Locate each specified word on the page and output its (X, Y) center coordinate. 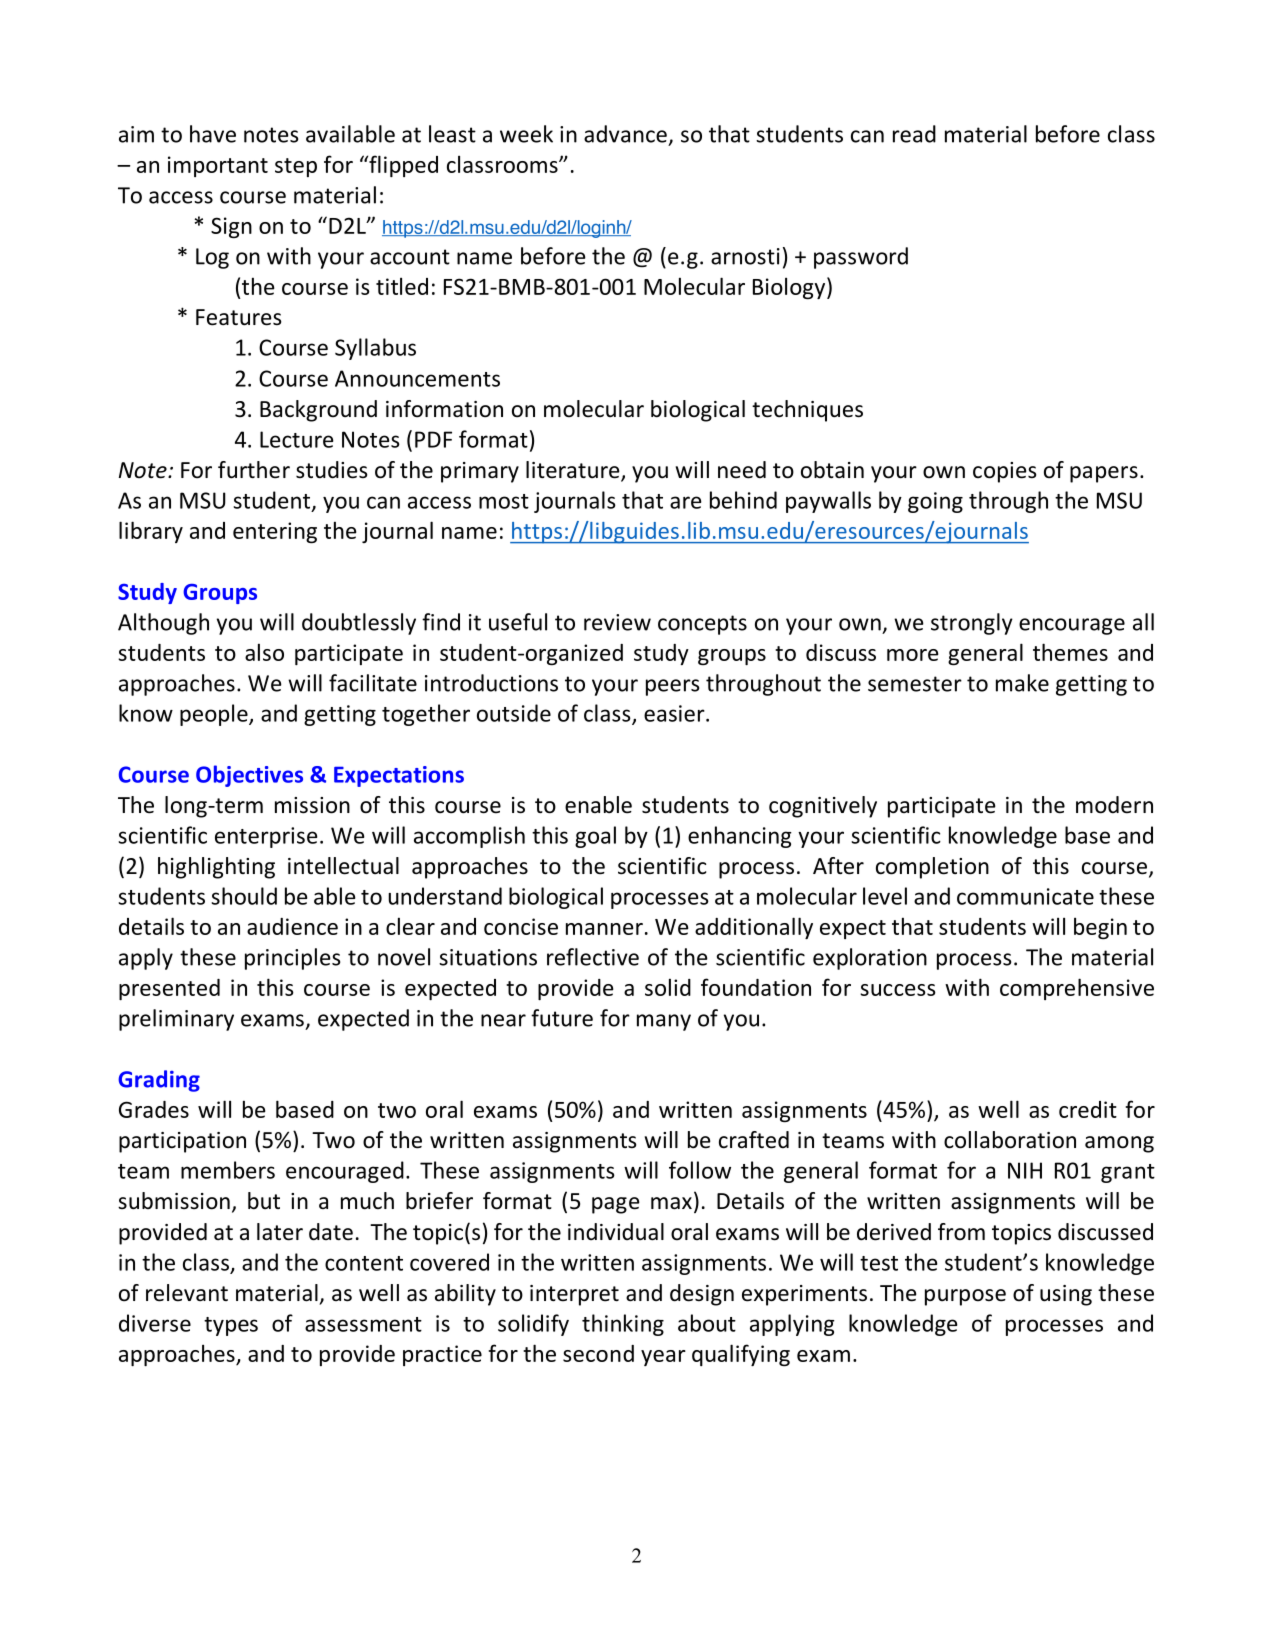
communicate (1025, 896)
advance (625, 134)
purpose (965, 1297)
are (686, 502)
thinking (623, 1325)
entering (275, 533)
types (231, 1326)
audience (292, 926)
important (218, 166)
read (914, 134)
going (935, 502)
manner (604, 929)
